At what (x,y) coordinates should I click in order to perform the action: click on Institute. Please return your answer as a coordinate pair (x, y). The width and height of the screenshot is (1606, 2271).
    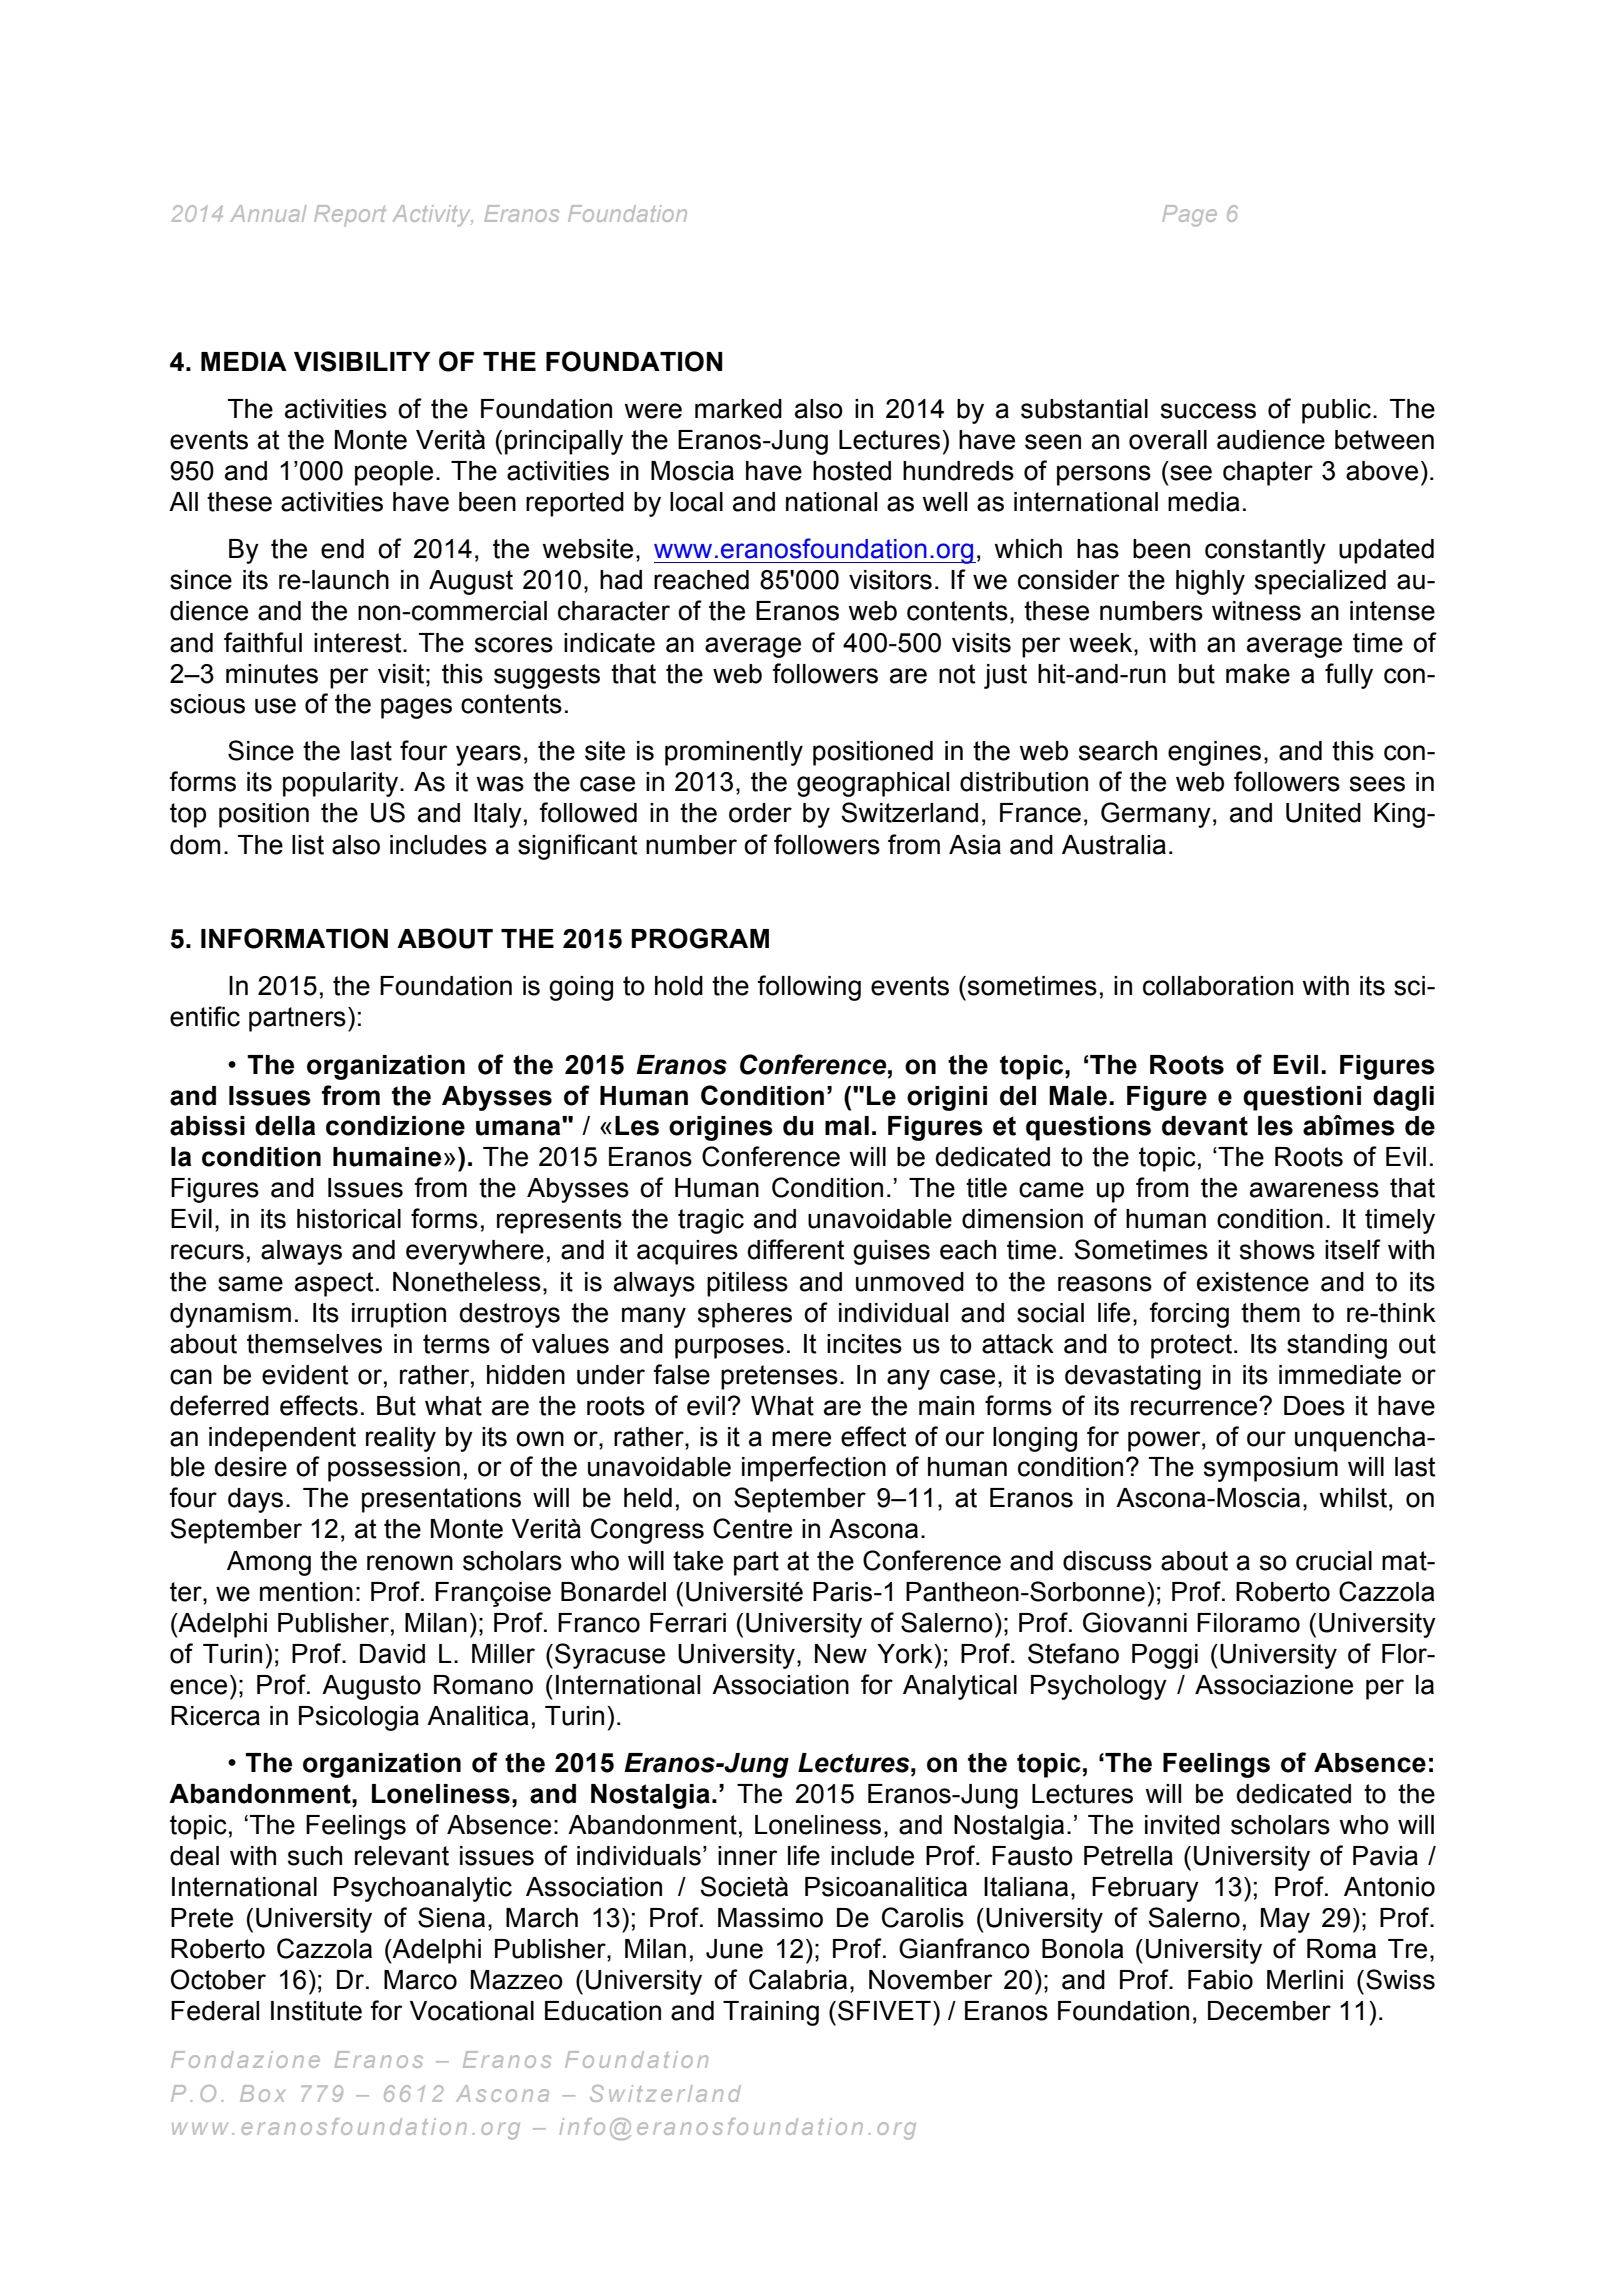
    Looking at the image, I should click on (316, 2011).
